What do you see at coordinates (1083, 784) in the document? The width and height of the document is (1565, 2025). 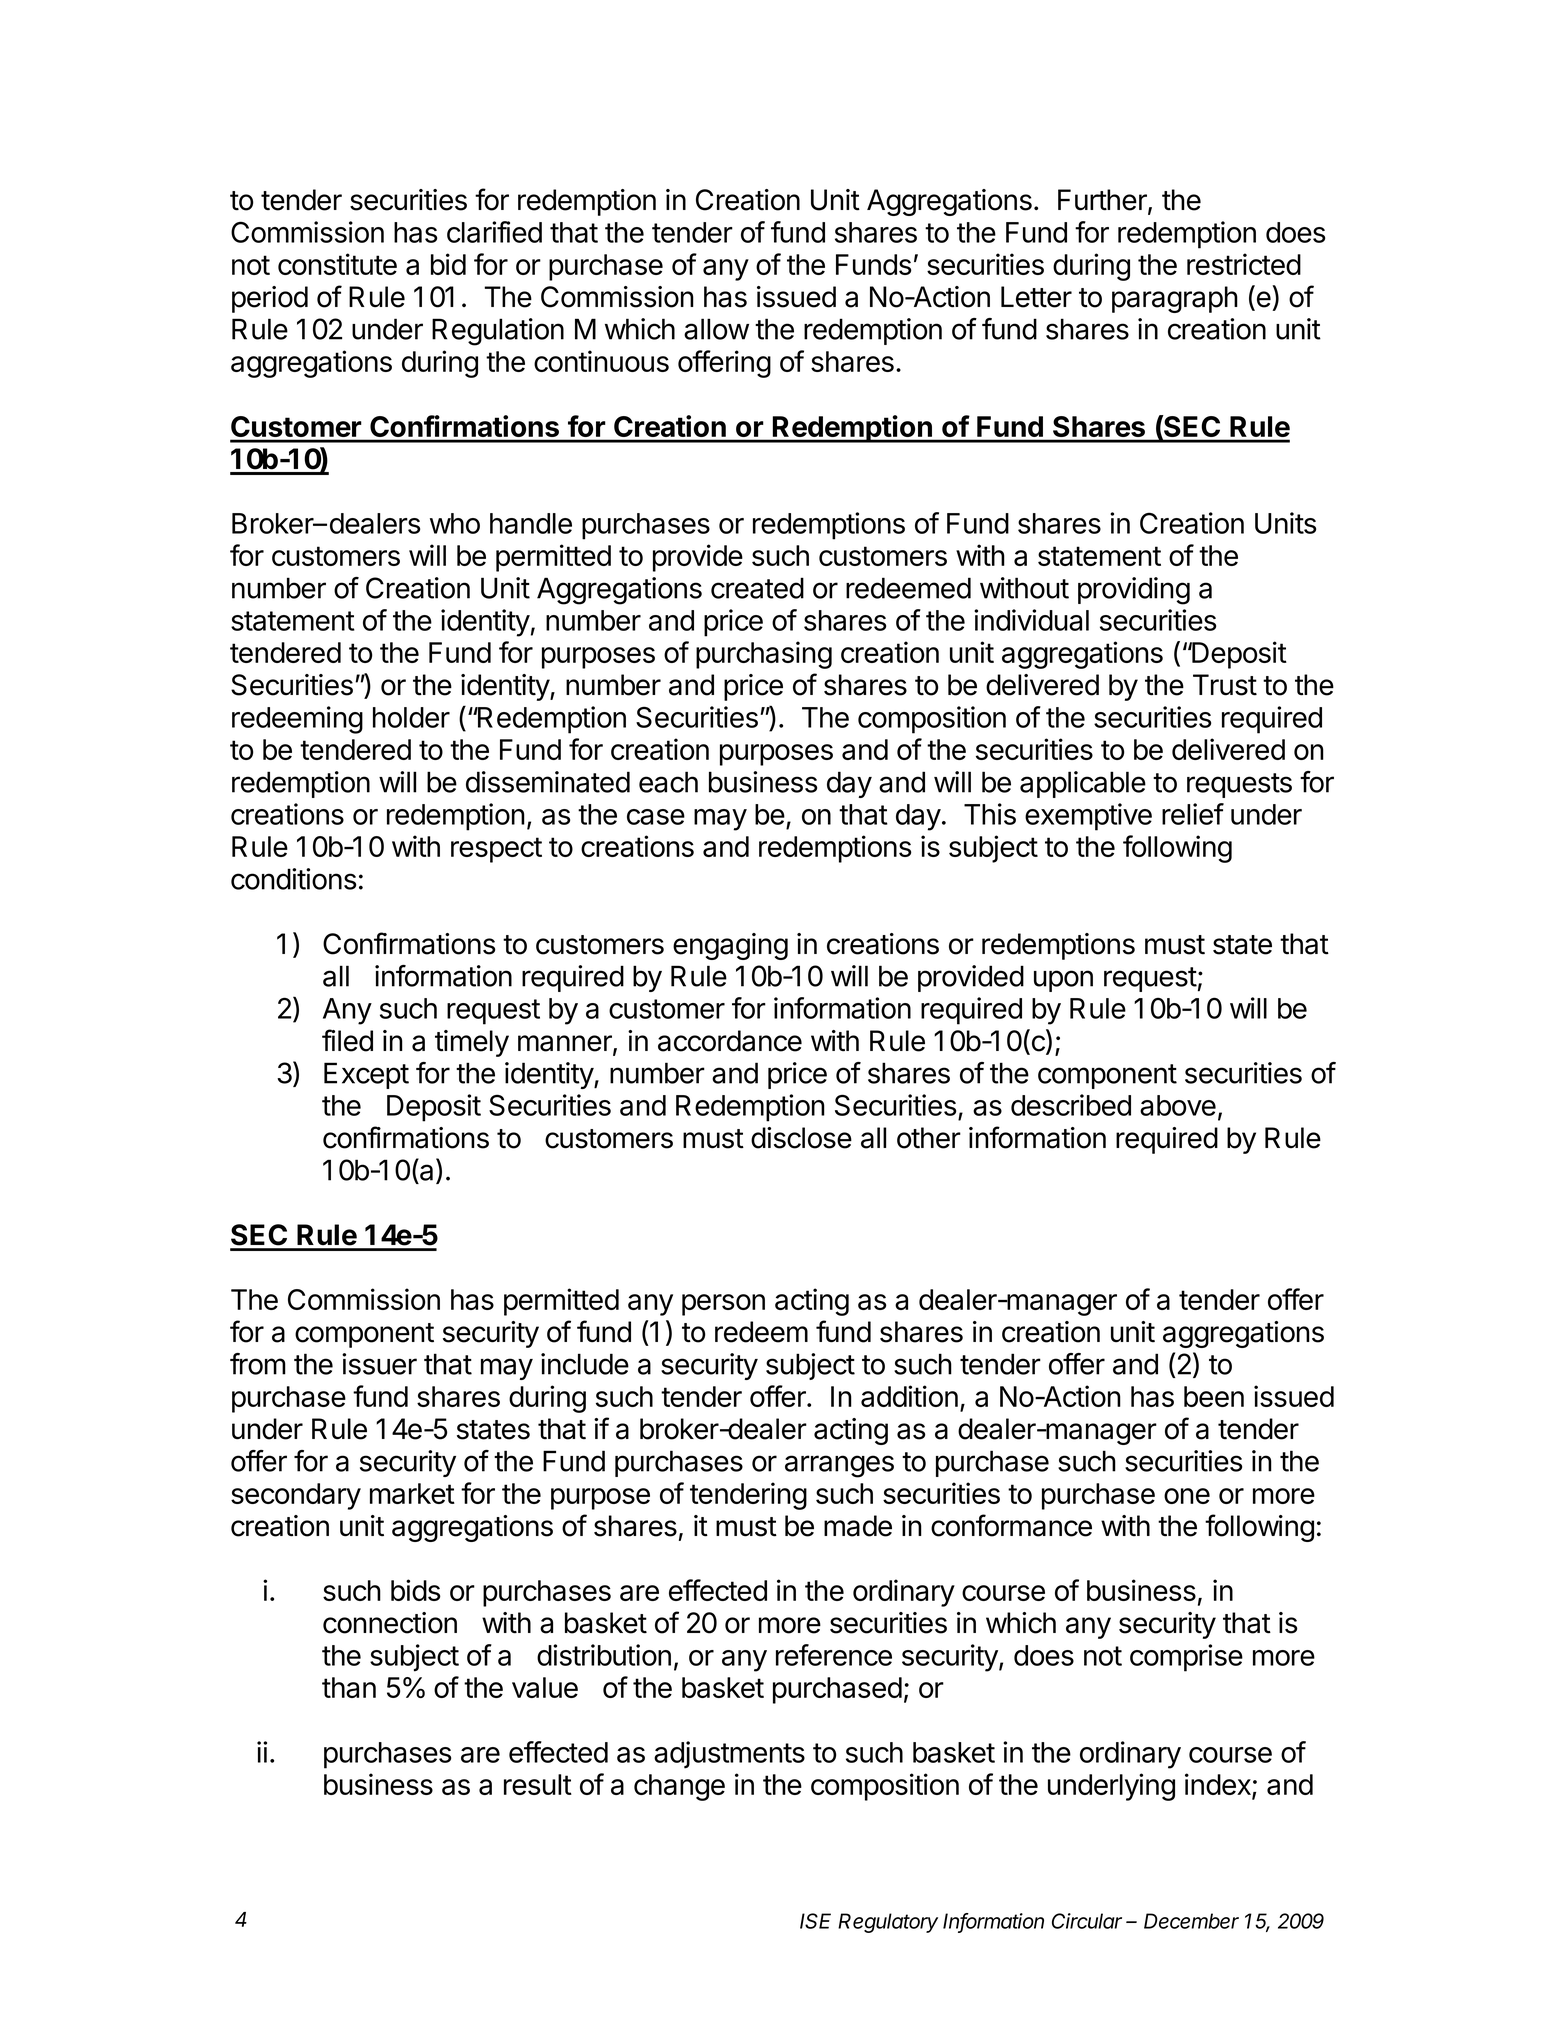 I see `applicable` at bounding box center [1083, 784].
